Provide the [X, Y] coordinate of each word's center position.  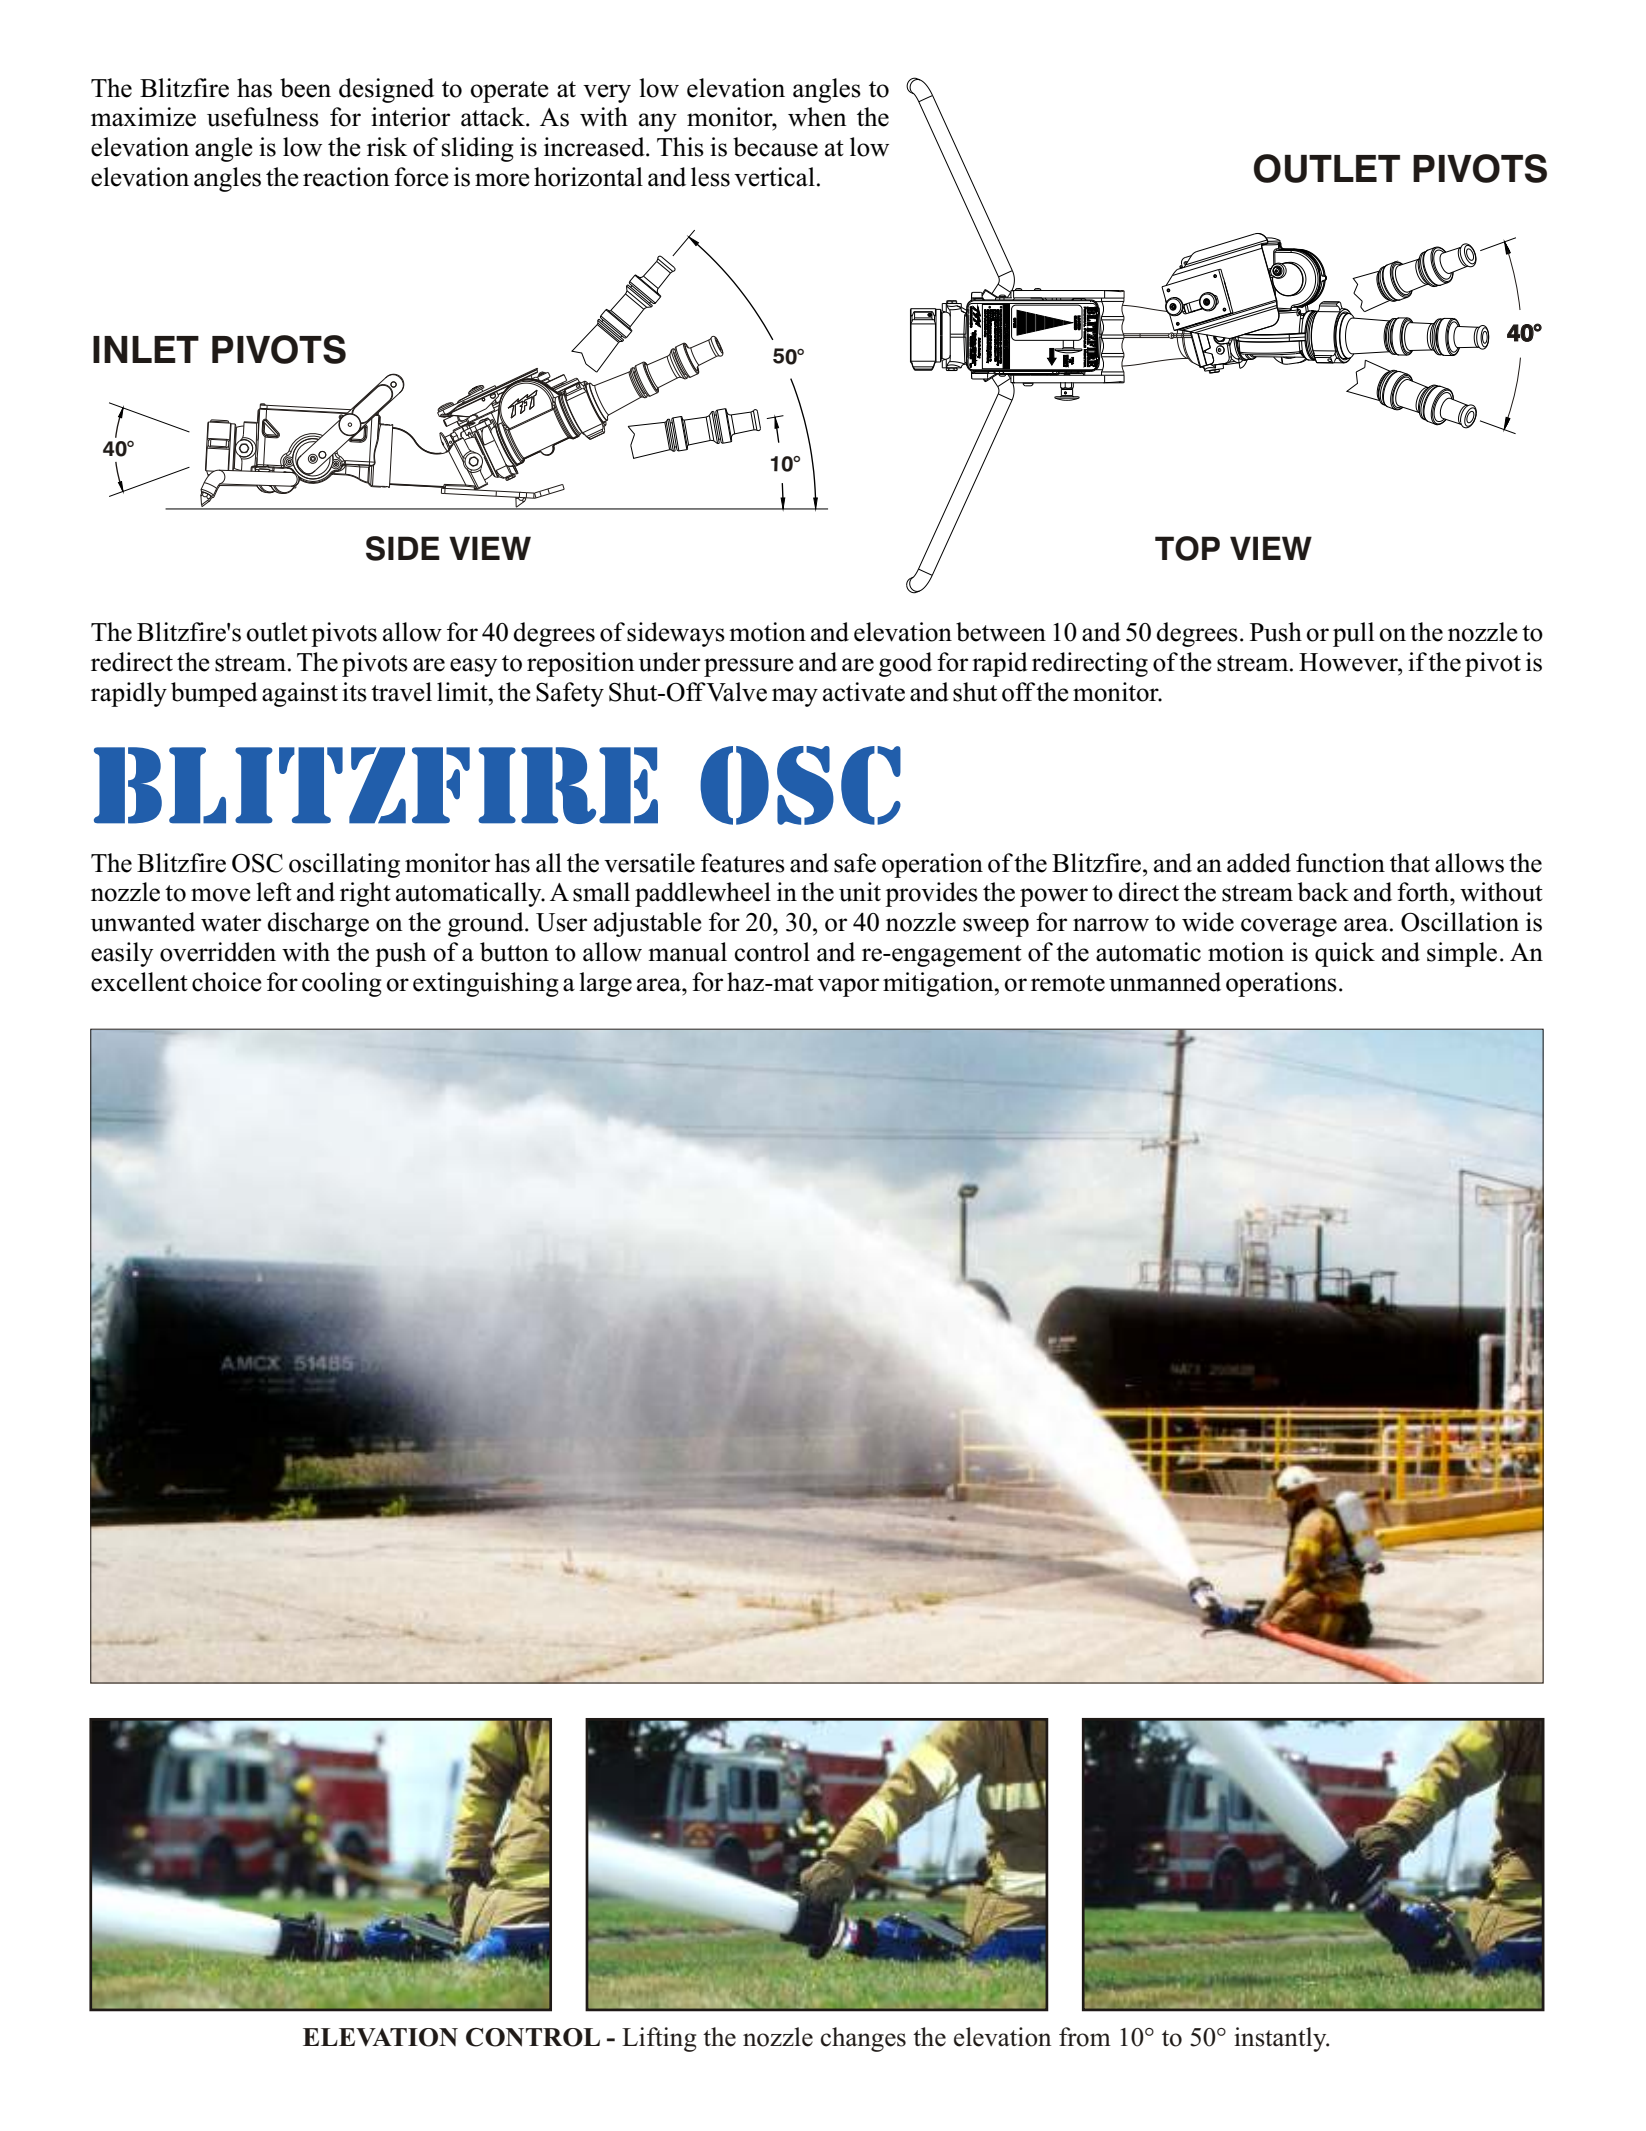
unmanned [1165, 982]
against [300, 694]
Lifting [659, 2039]
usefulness [263, 117]
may [795, 697]
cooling [342, 984]
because [775, 147]
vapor [848, 987]
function [1340, 863]
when [817, 117]
